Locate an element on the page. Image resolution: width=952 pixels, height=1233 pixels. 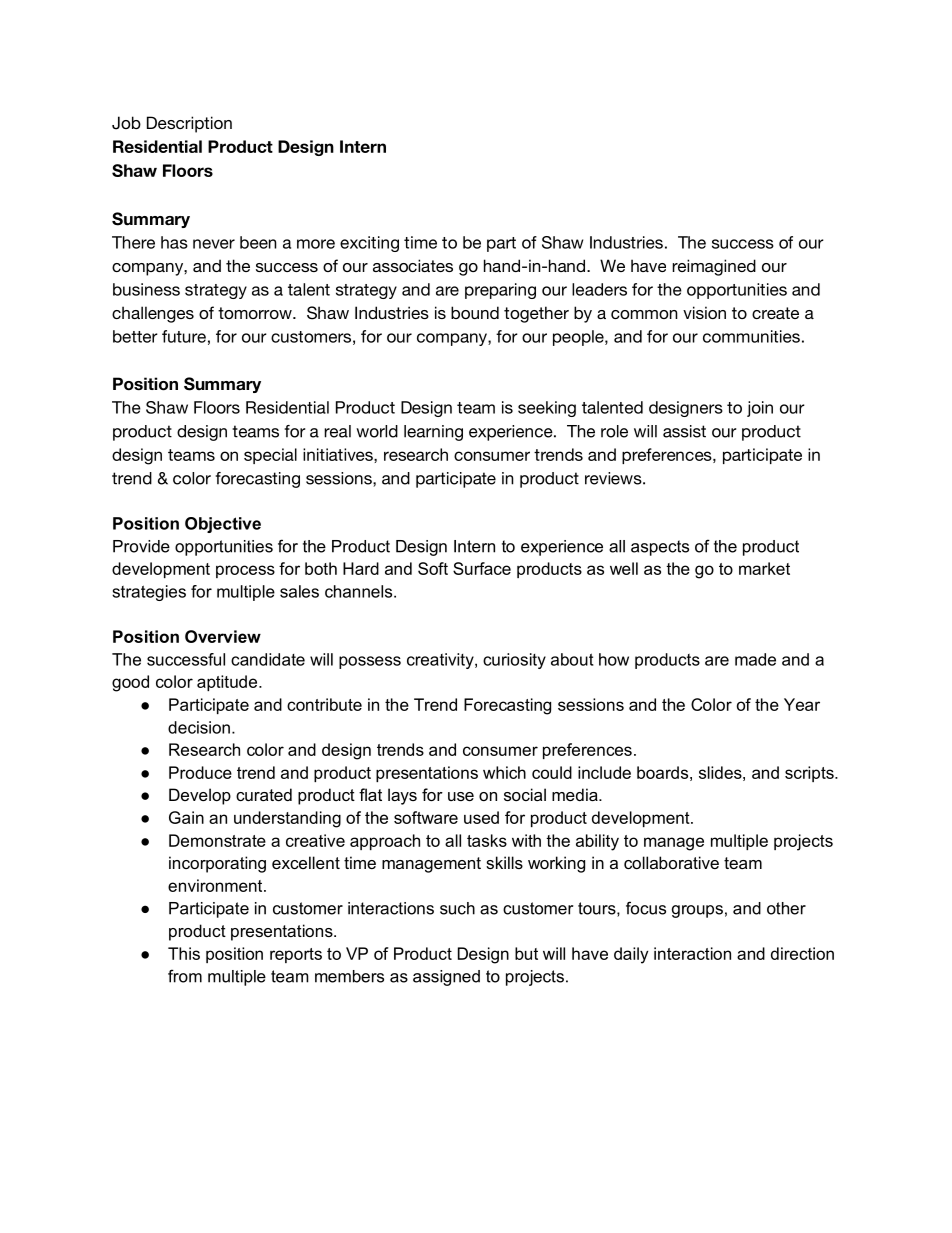
market is located at coordinates (764, 568).
